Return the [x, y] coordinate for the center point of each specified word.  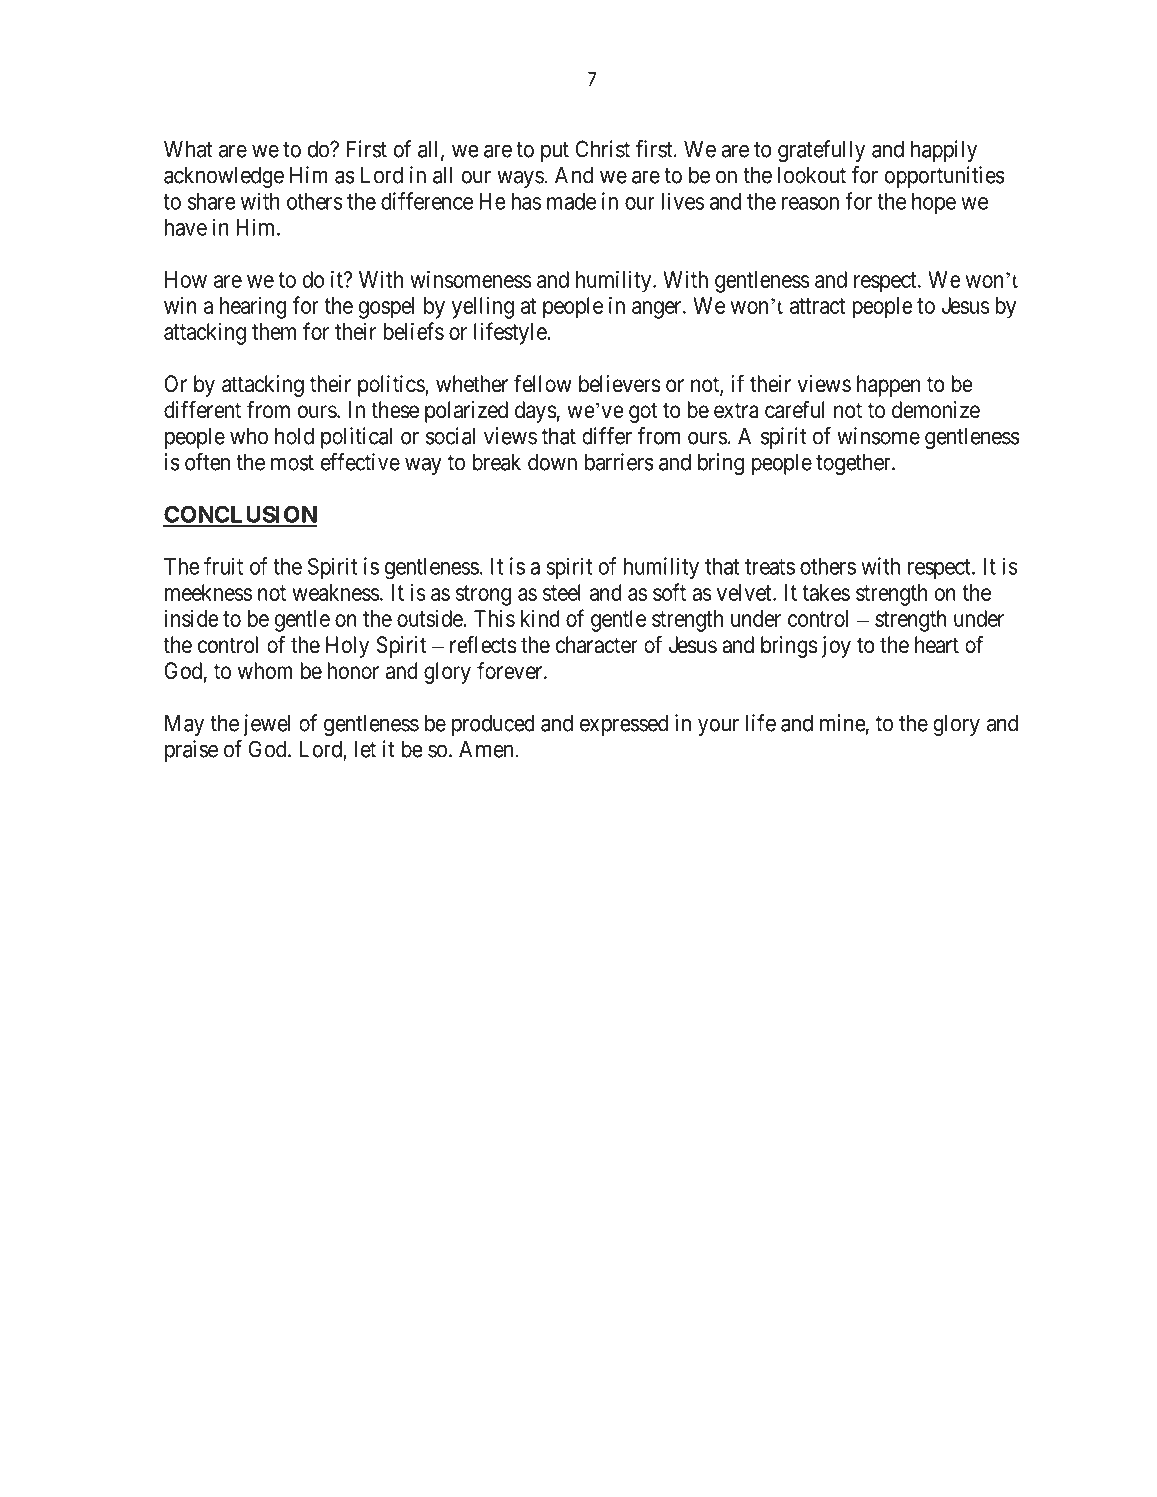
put [555, 152]
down [552, 462]
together [854, 464]
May [184, 725]
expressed [624, 725]
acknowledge [224, 177]
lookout [812, 175]
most [292, 463]
